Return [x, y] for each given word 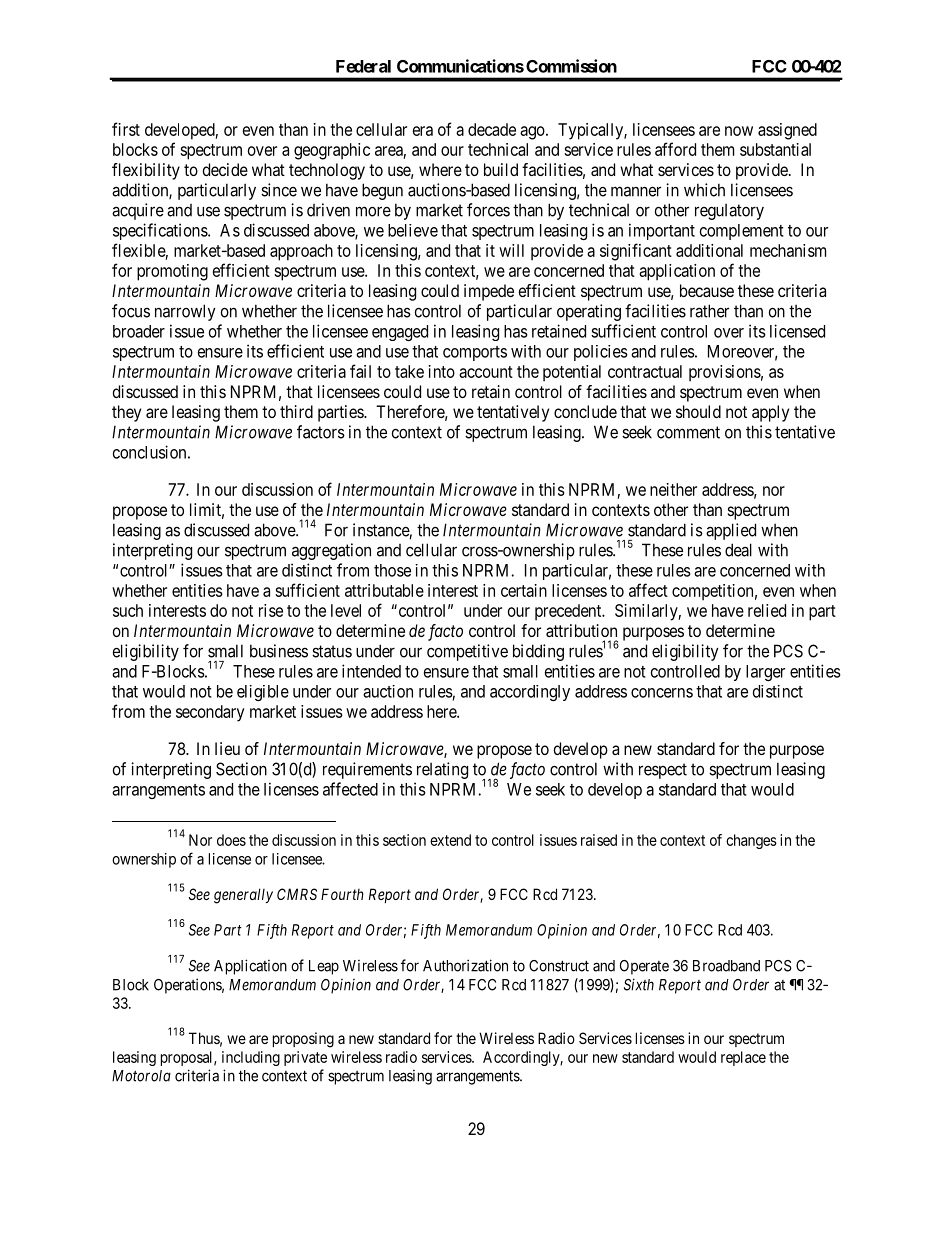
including [251, 1058]
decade [492, 129]
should [698, 411]
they [126, 413]
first [126, 129]
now [739, 131]
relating [442, 770]
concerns [662, 693]
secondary [210, 713]
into [442, 371]
